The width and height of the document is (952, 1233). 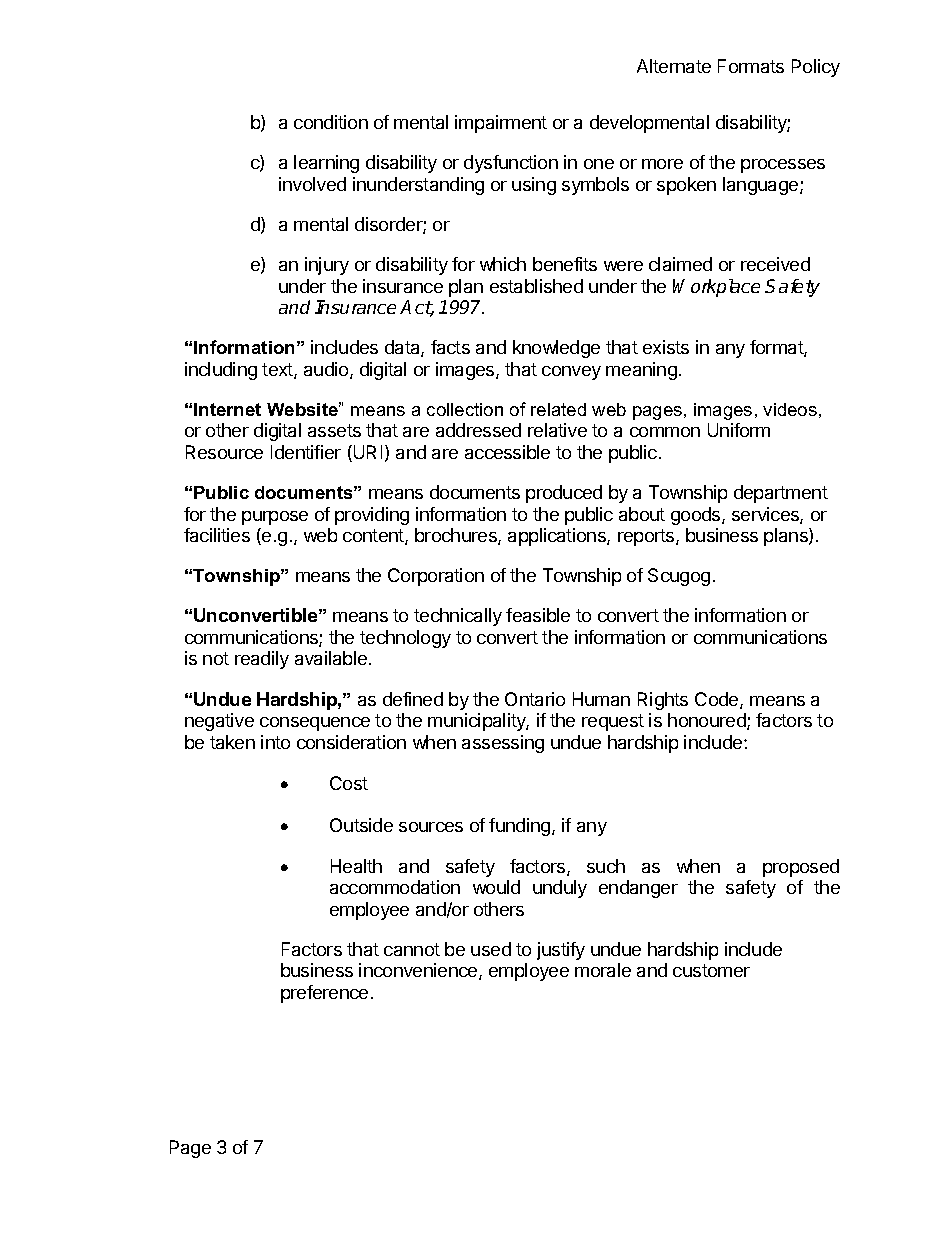 What do you see at coordinates (275, 518) in the document?
I see `purpose` at bounding box center [275, 518].
